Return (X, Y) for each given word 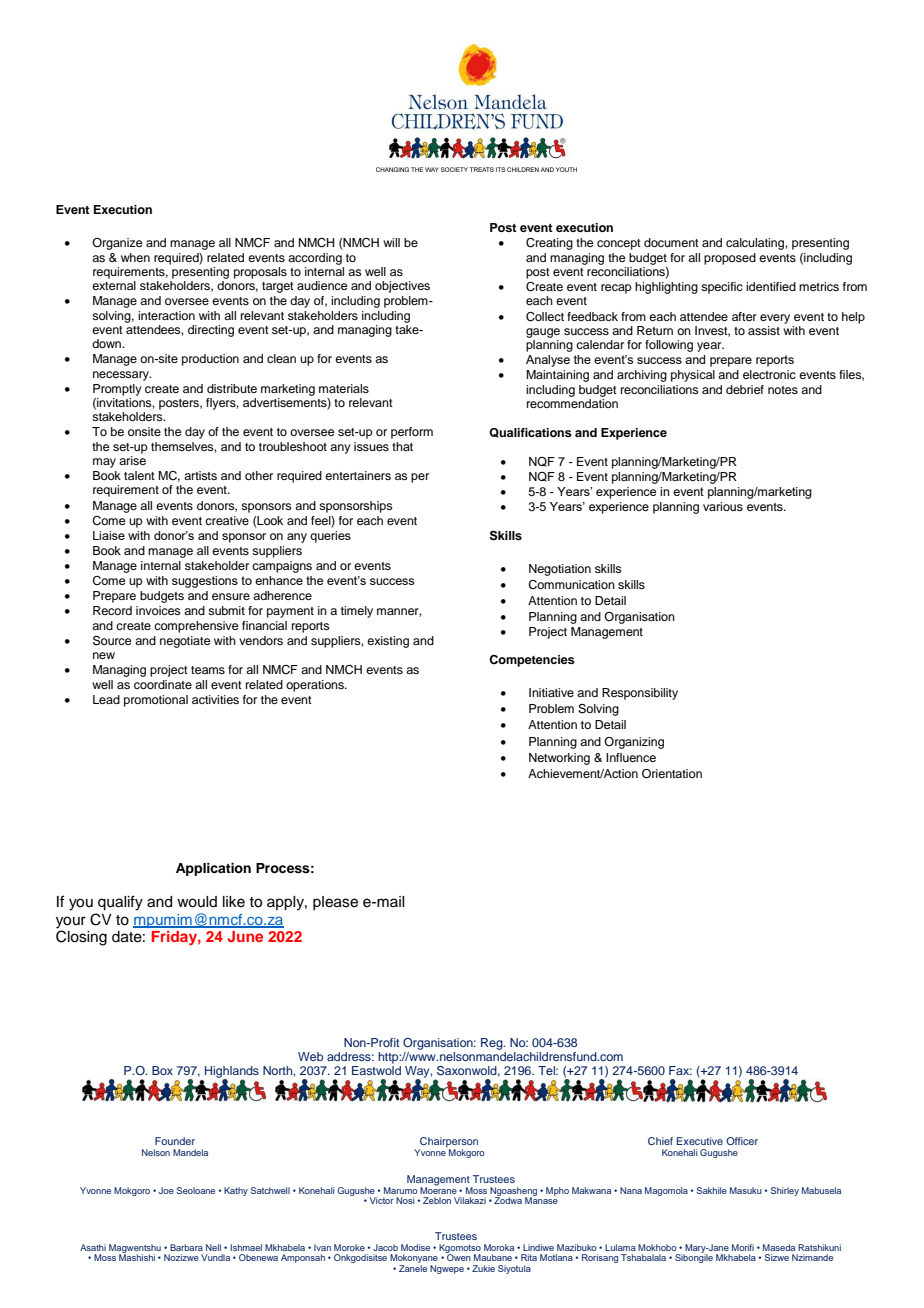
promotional (156, 701)
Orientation (672, 774)
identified (771, 286)
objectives (402, 287)
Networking (559, 759)
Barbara (186, 1247)
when (135, 257)
